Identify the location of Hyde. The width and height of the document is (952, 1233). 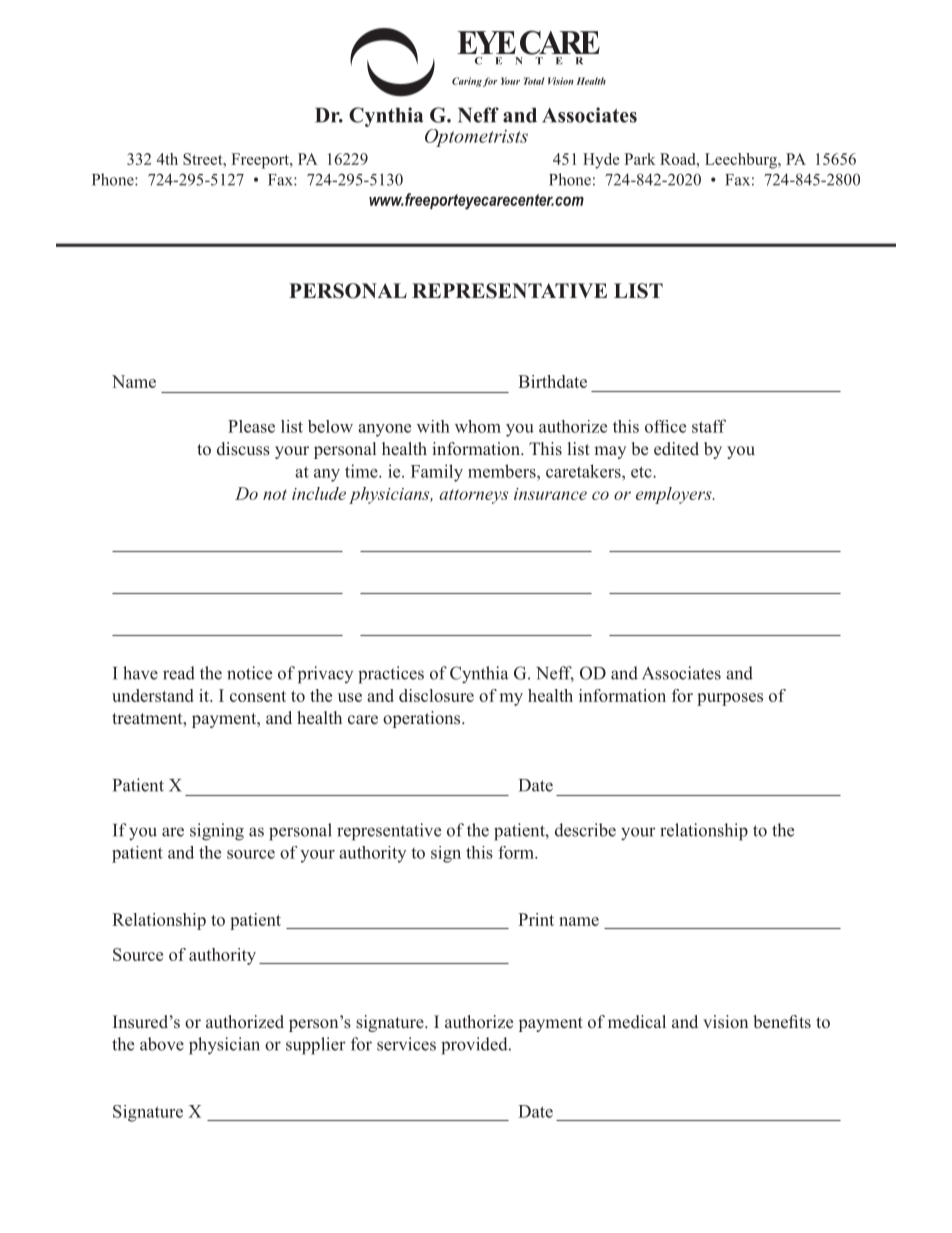
(601, 161).
